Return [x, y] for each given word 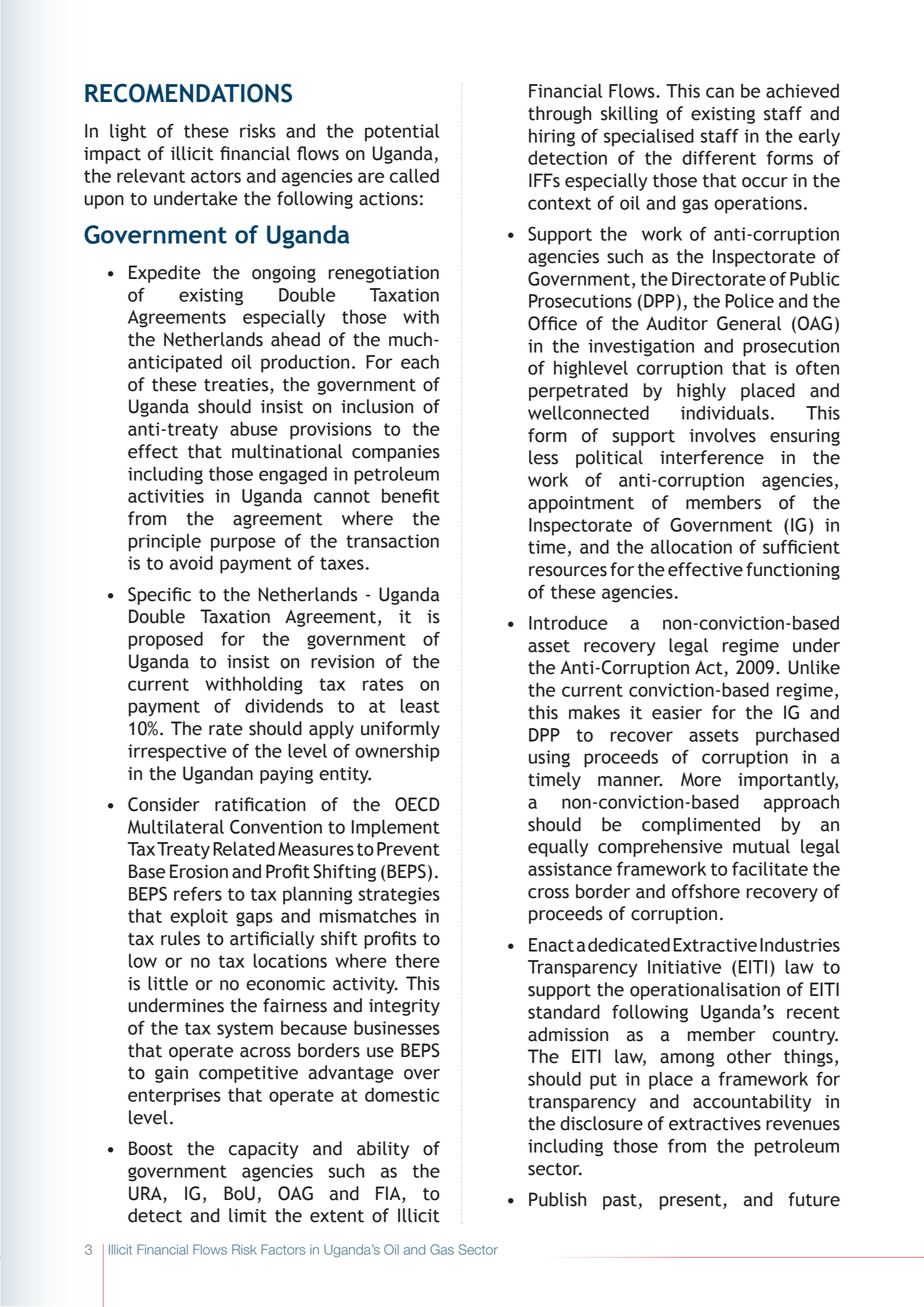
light [128, 132]
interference [712, 457]
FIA [389, 1193]
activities [166, 496]
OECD [417, 804]
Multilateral [176, 826]
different [719, 157]
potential [402, 132]
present [692, 1202]
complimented [701, 826]
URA [146, 1194]
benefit [411, 495]
